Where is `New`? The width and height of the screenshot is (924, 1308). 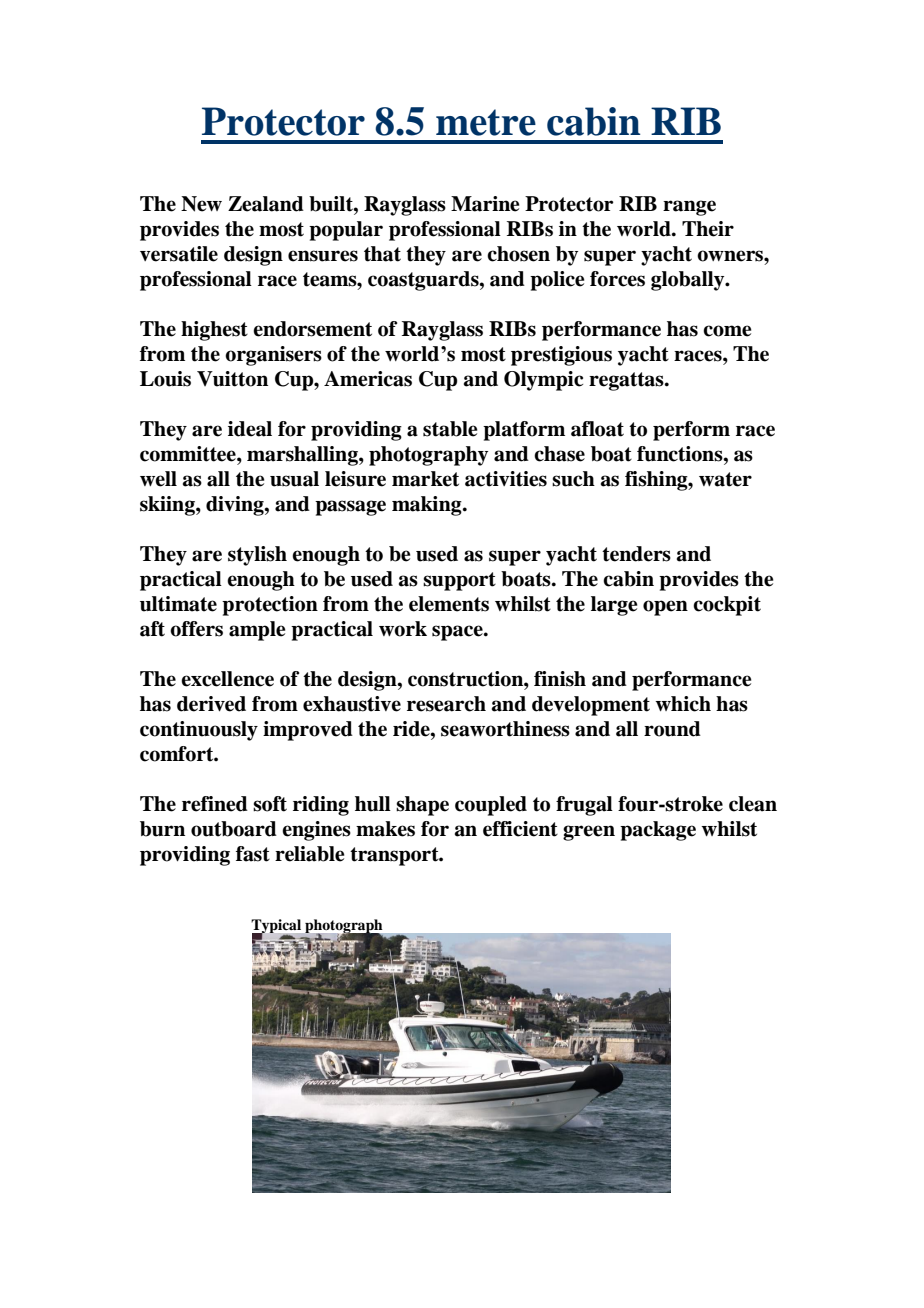 New is located at coordinates (201, 204).
